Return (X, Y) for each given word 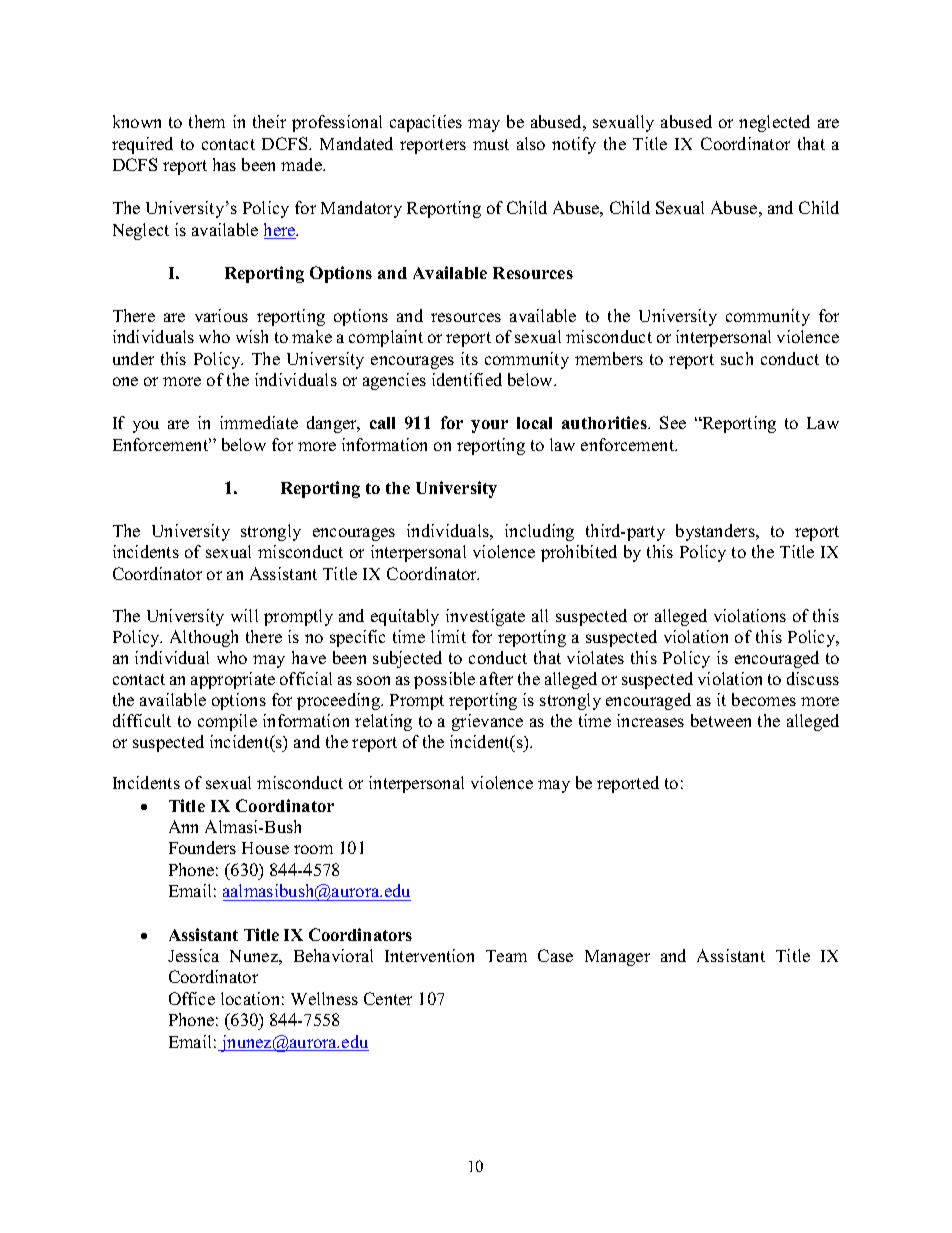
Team (506, 956)
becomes (764, 699)
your (489, 426)
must (491, 144)
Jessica (193, 955)
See (673, 422)
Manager (617, 958)
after (496, 678)
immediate (259, 422)
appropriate (233, 680)
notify (574, 145)
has (224, 164)
